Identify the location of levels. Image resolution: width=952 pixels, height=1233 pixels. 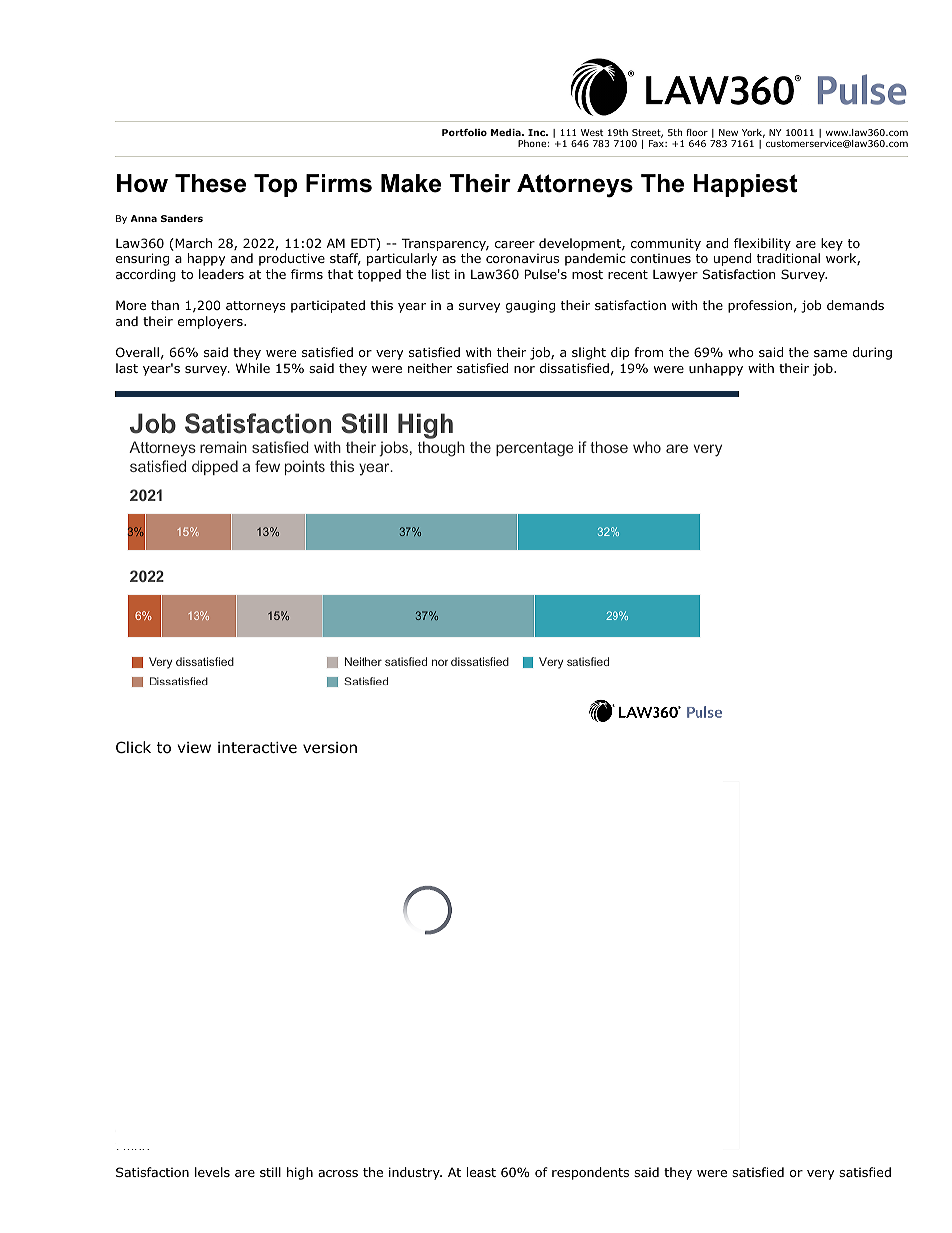
(212, 1172).
